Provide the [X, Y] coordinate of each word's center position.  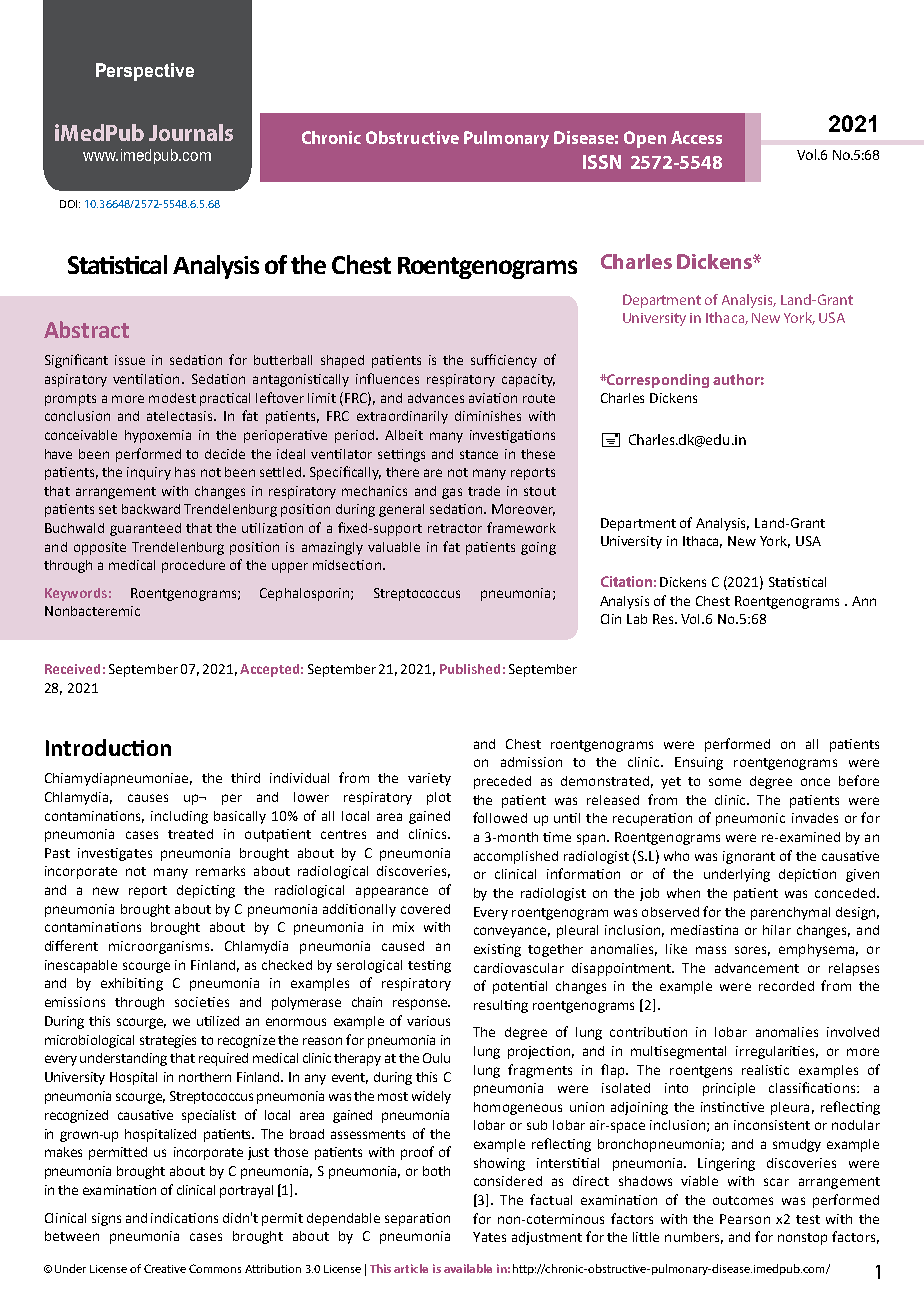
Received [72, 669]
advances [436, 398]
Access [696, 137]
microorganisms [159, 947]
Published [470, 669]
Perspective [145, 72]
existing [497, 950]
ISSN [602, 162]
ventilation [146, 379]
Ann [864, 601]
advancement [757, 968]
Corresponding [657, 381]
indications [184, 1218]
